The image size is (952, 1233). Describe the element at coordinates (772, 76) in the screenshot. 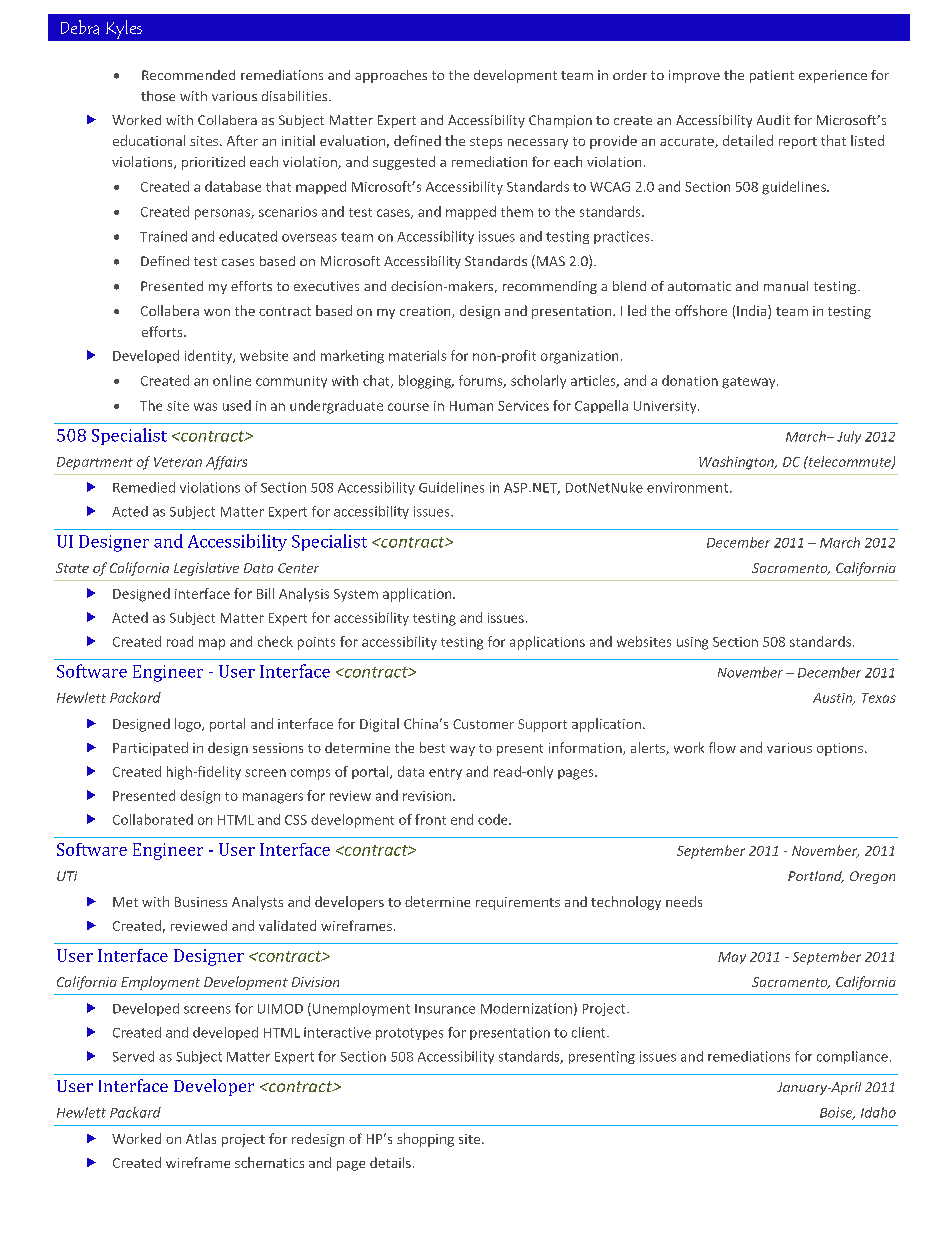

I see `patient` at that location.
